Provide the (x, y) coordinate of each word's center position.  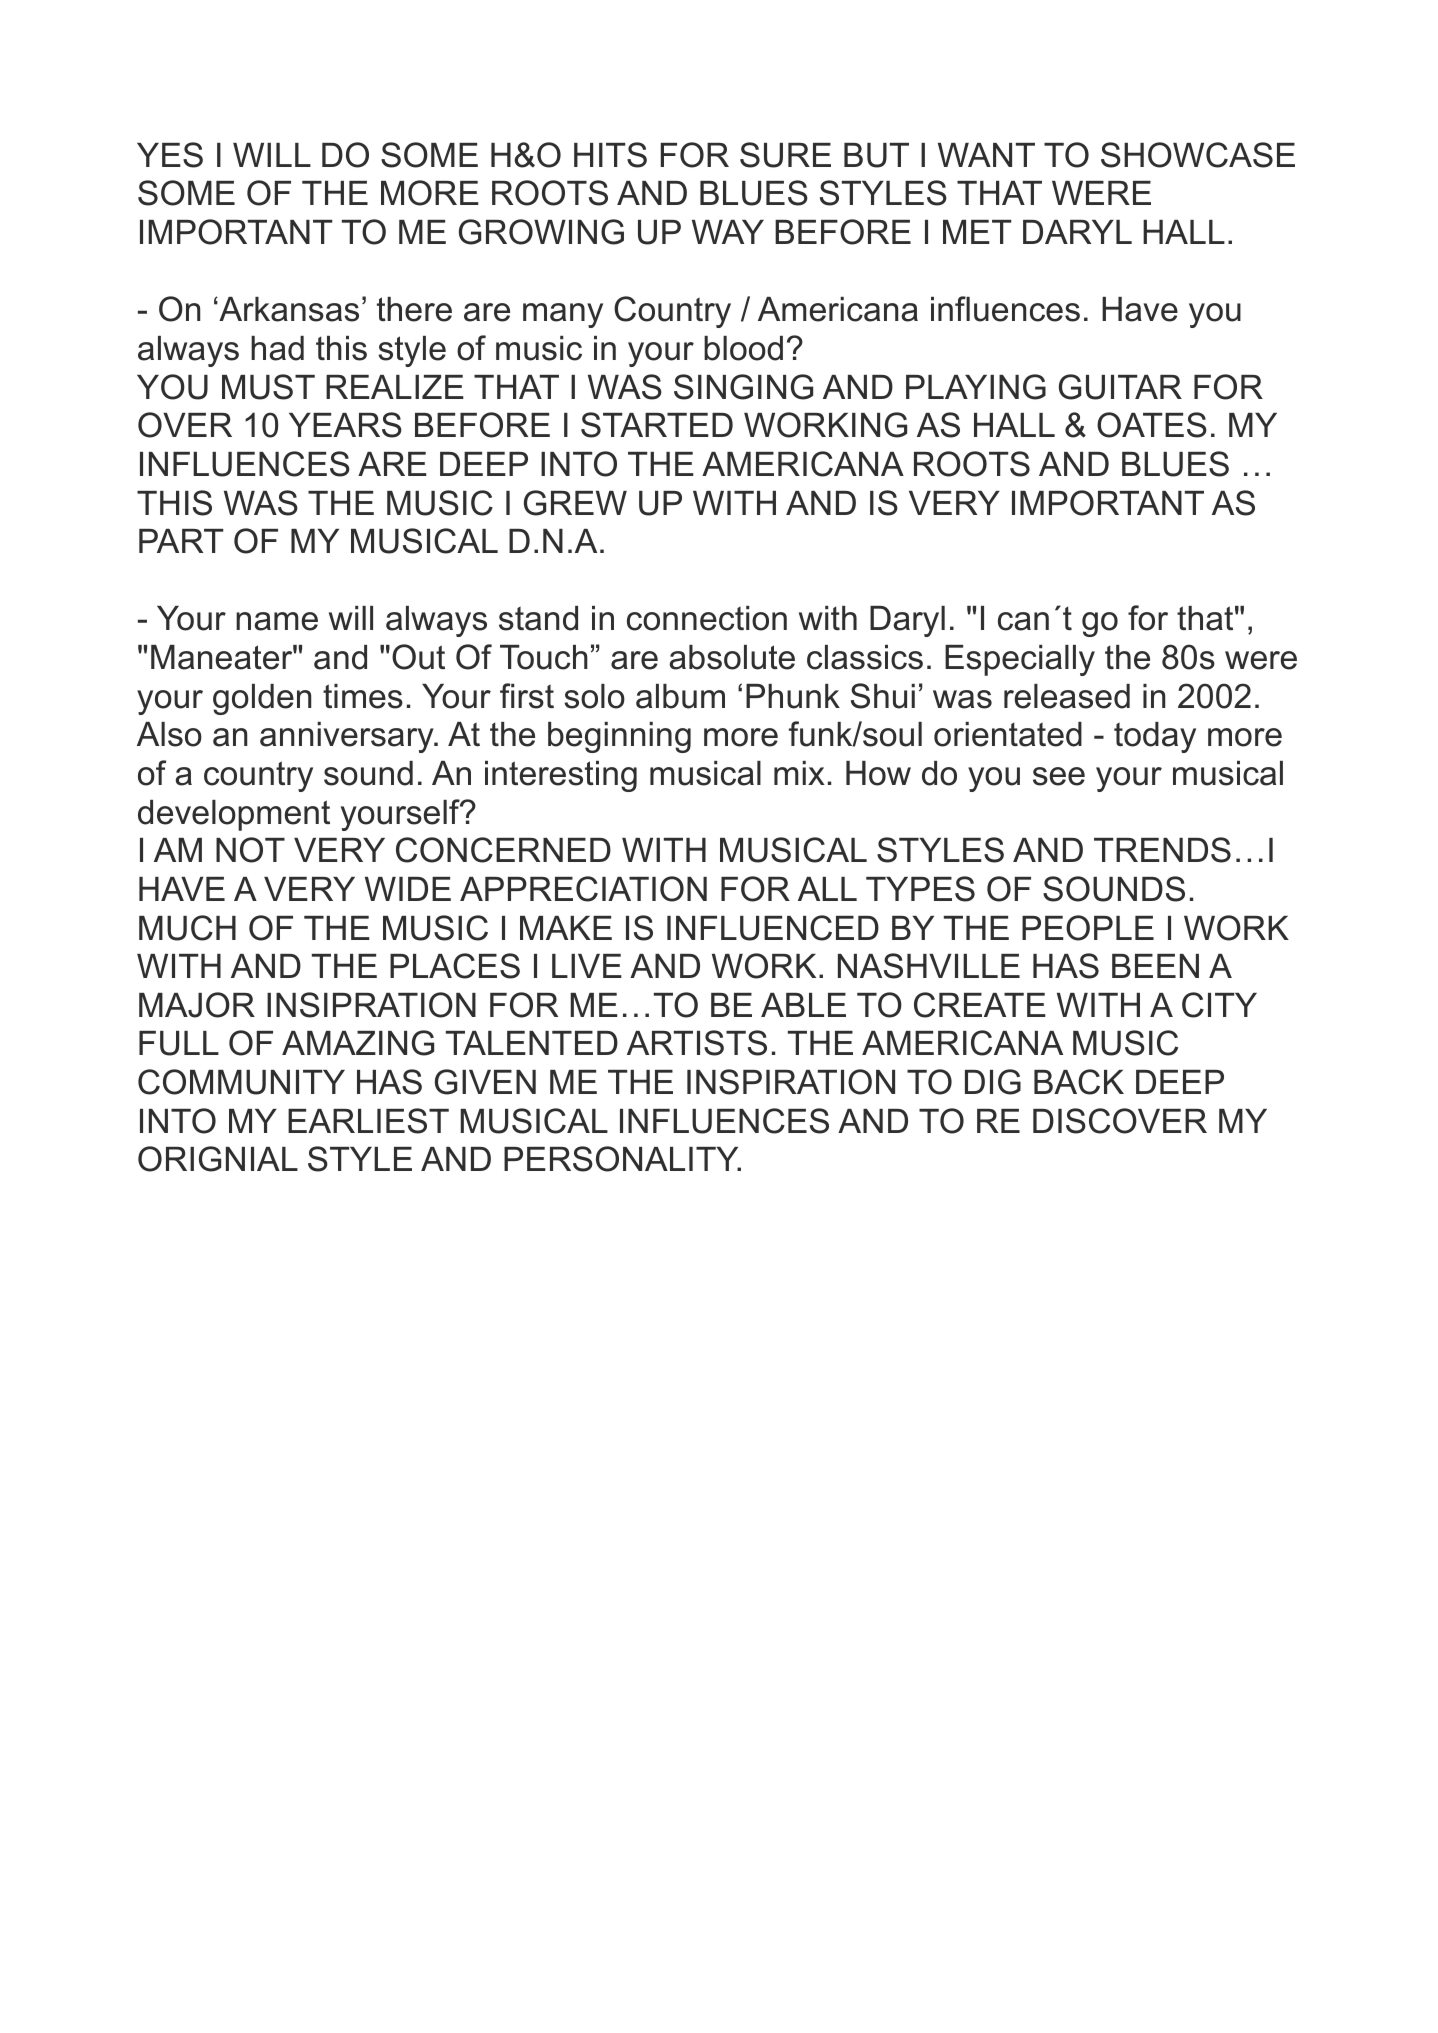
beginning (619, 737)
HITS (610, 155)
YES (170, 155)
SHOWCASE (1198, 155)
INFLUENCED (773, 928)
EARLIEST (368, 1121)
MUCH (187, 928)
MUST (268, 387)
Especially (1020, 660)
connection (707, 618)
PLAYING (976, 387)
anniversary (348, 737)
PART (181, 541)
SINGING (743, 387)
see (1059, 776)
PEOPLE (1088, 928)
